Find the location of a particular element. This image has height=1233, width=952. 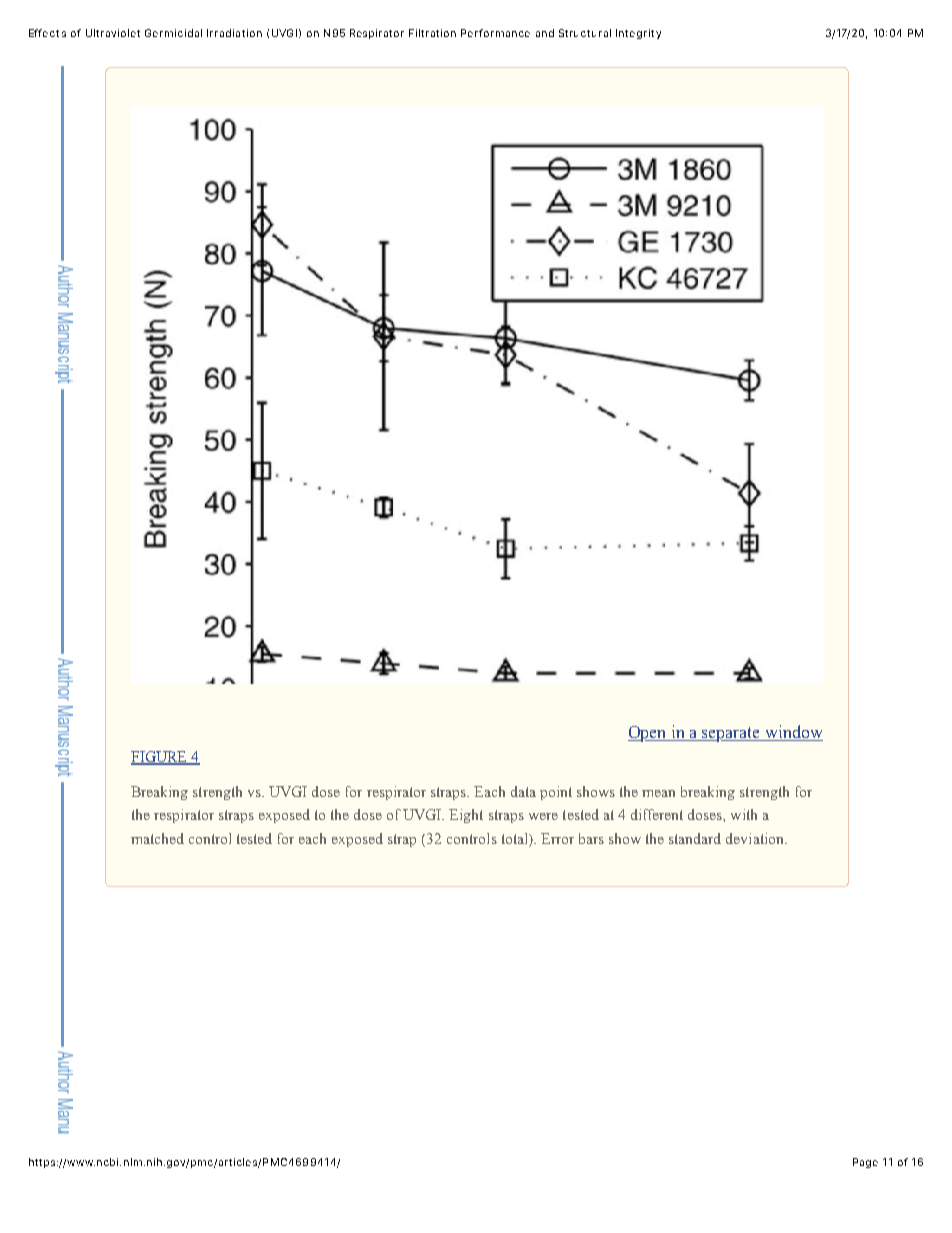

Eight is located at coordinates (466, 816).
